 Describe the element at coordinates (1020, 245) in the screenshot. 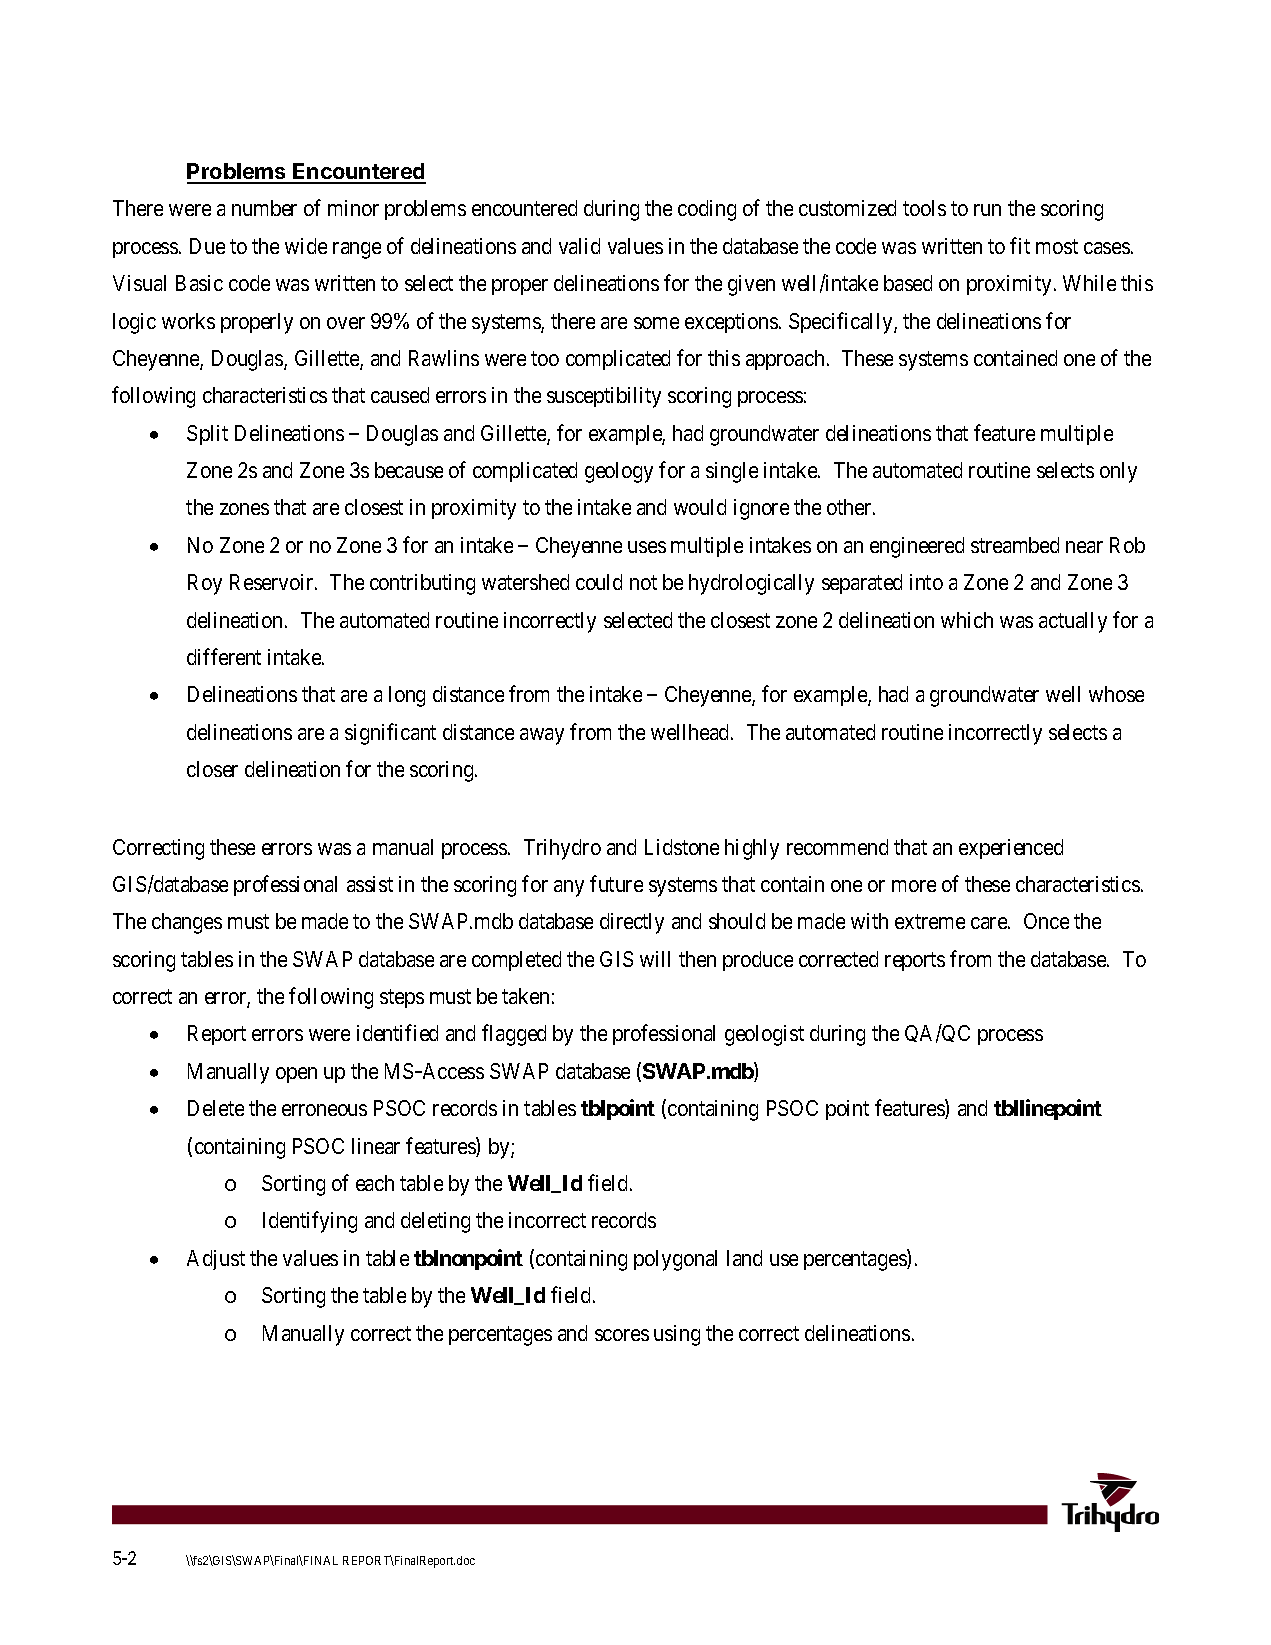

I see `fit` at that location.
